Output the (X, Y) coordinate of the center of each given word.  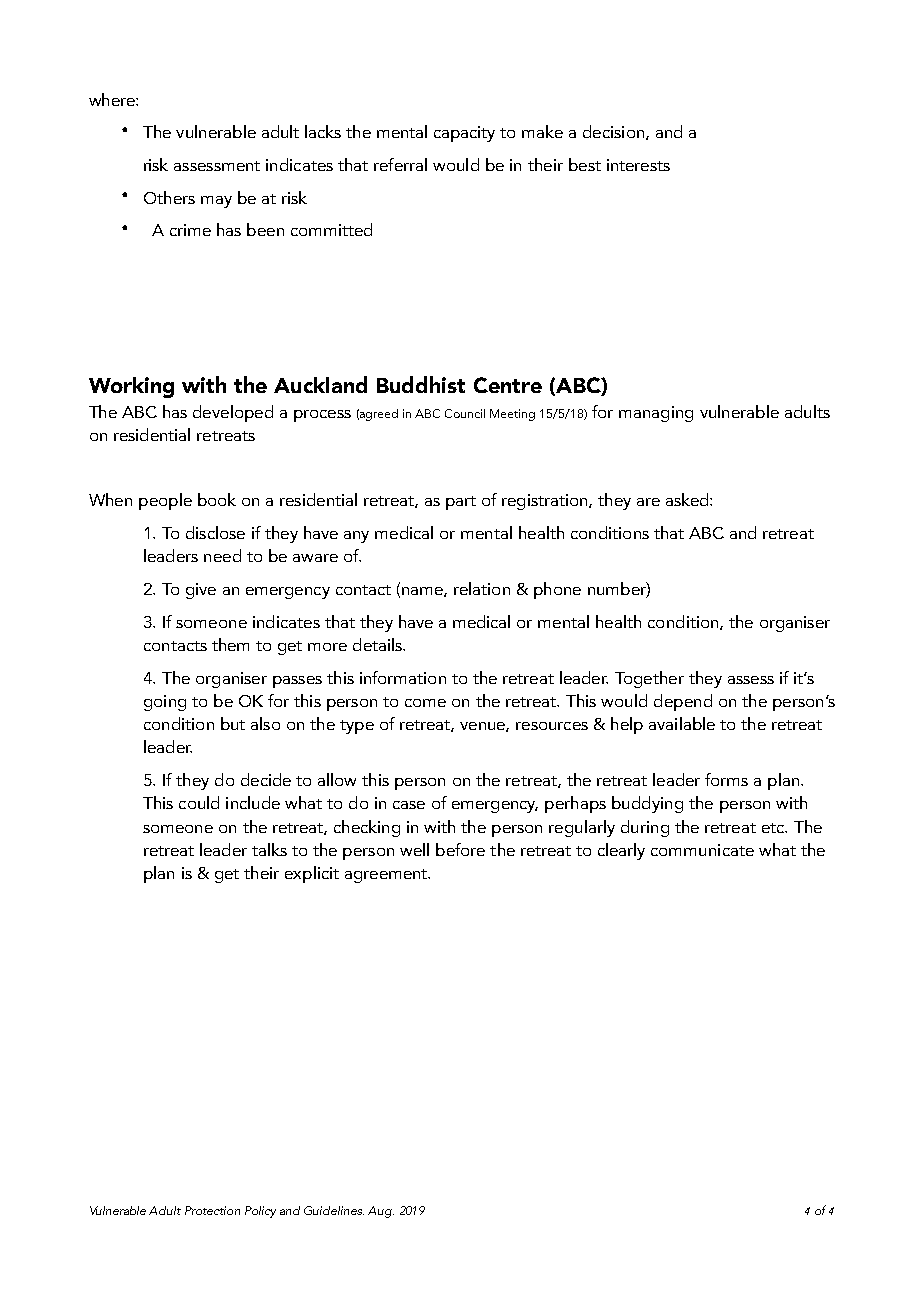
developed (233, 413)
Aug (381, 1212)
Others (169, 197)
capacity (464, 134)
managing (656, 414)
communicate (702, 850)
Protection (212, 1210)
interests (638, 165)
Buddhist (421, 384)
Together (649, 679)
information (403, 677)
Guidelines (334, 1210)
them (230, 644)
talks (269, 849)
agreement (387, 876)
